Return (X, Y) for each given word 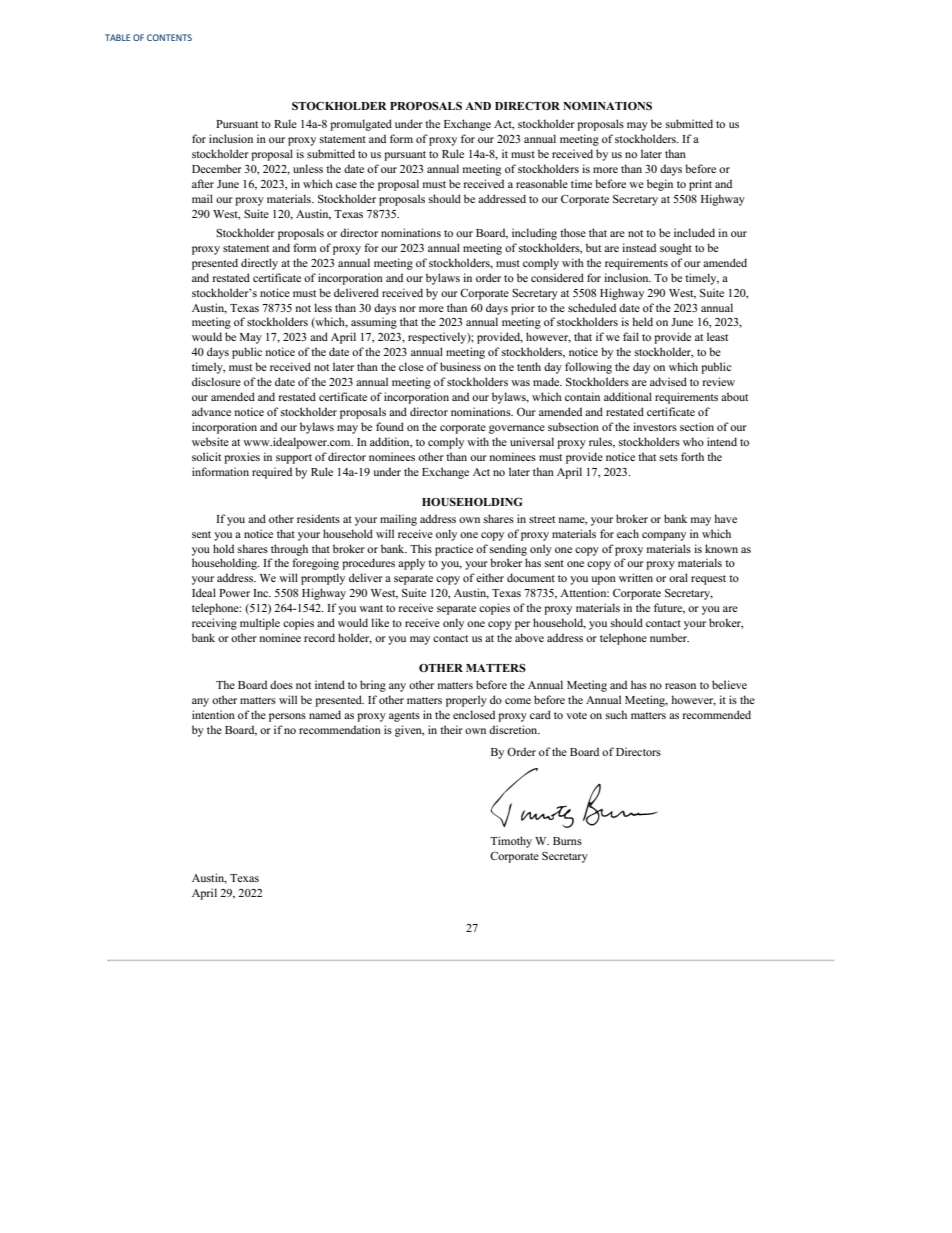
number (669, 637)
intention (213, 714)
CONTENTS (169, 37)
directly (259, 264)
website (210, 441)
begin (660, 185)
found (390, 426)
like (380, 622)
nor (408, 309)
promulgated (361, 125)
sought (676, 249)
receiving (214, 624)
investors (655, 426)
